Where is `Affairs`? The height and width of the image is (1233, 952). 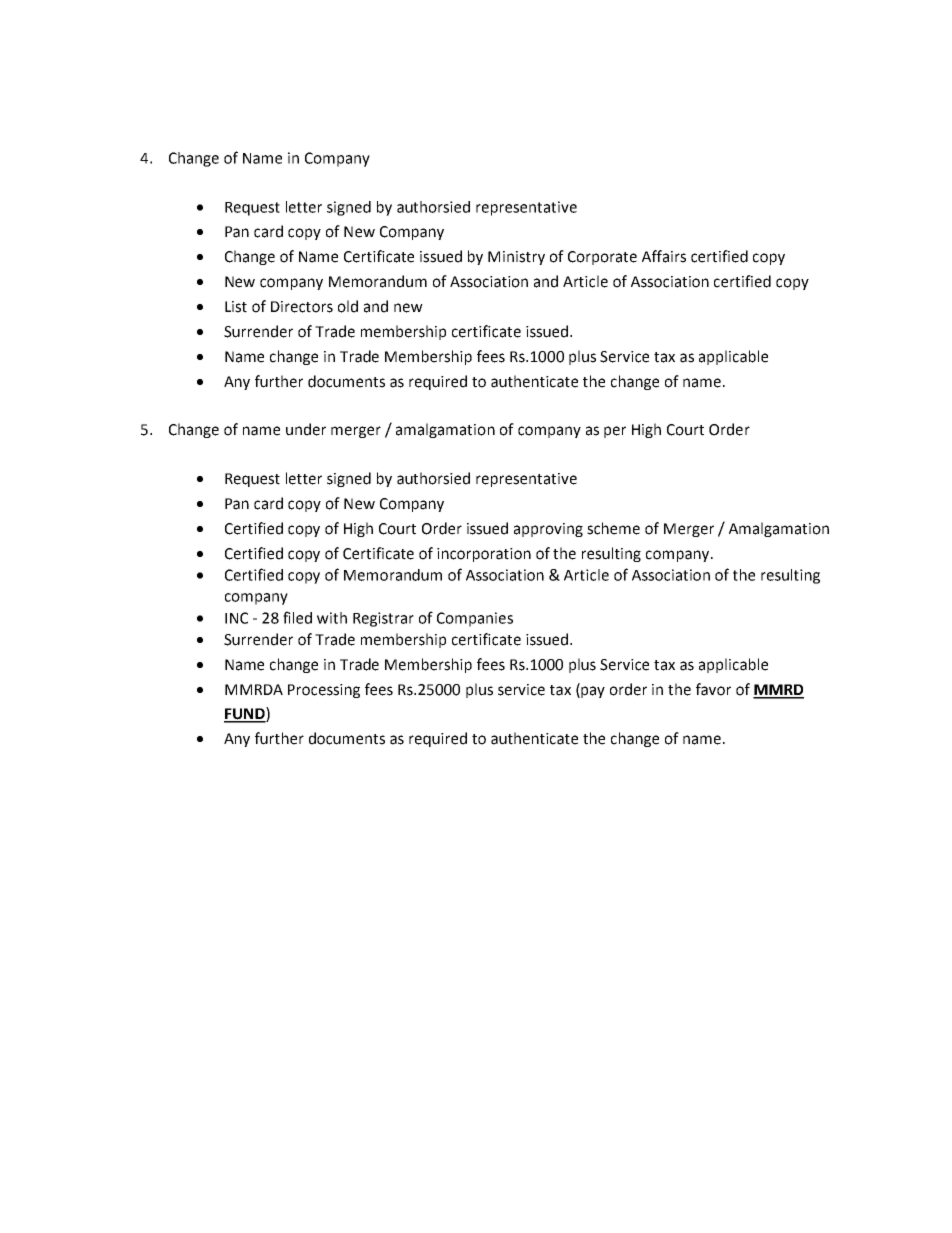
Affairs is located at coordinates (664, 256).
